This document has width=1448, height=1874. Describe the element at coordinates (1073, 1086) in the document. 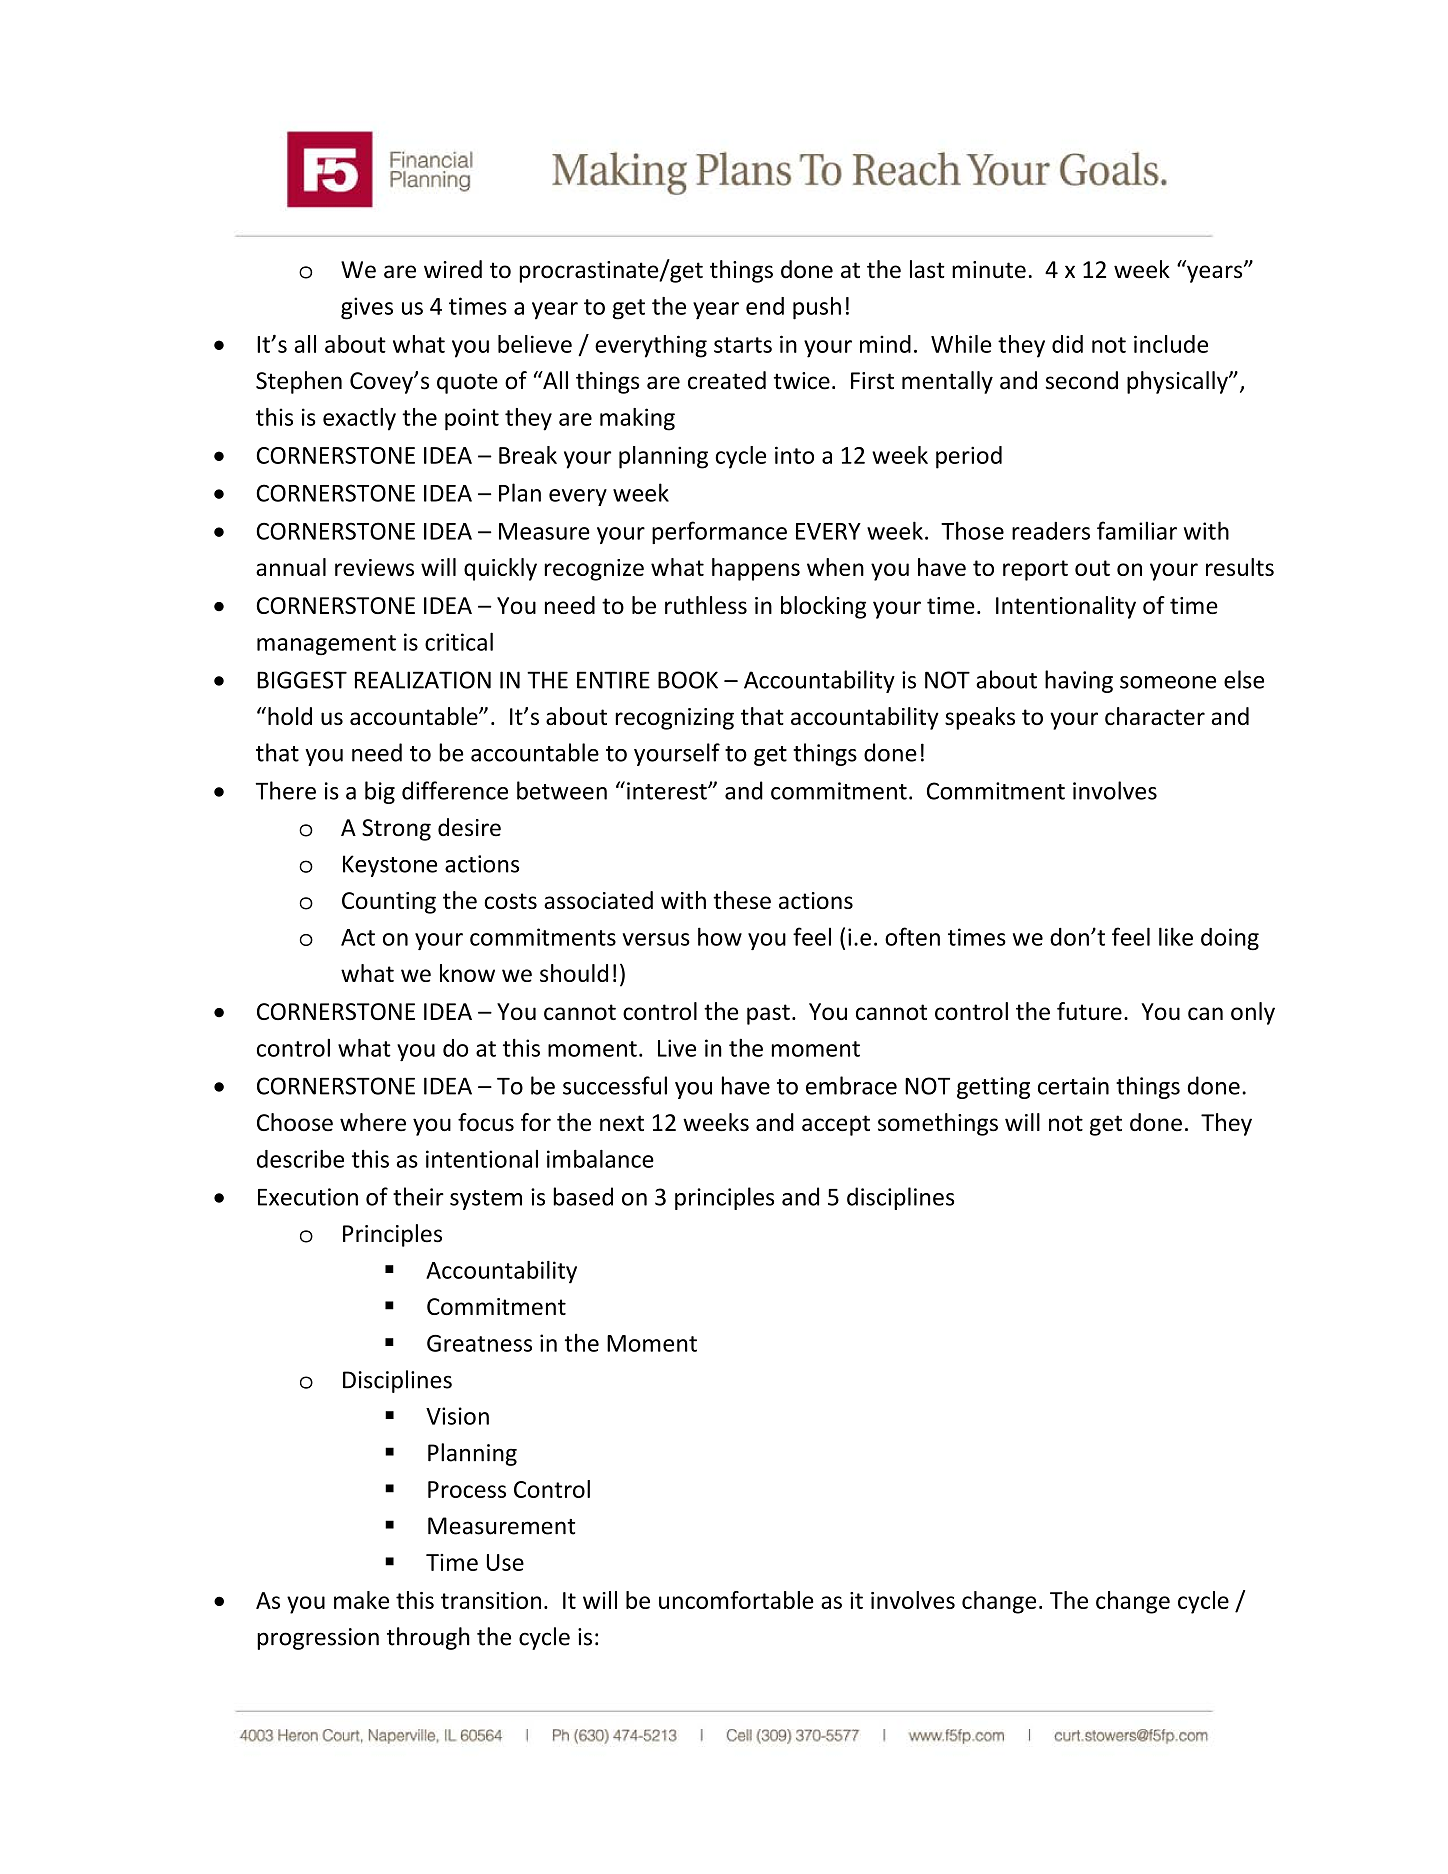

I see `certain` at that location.
